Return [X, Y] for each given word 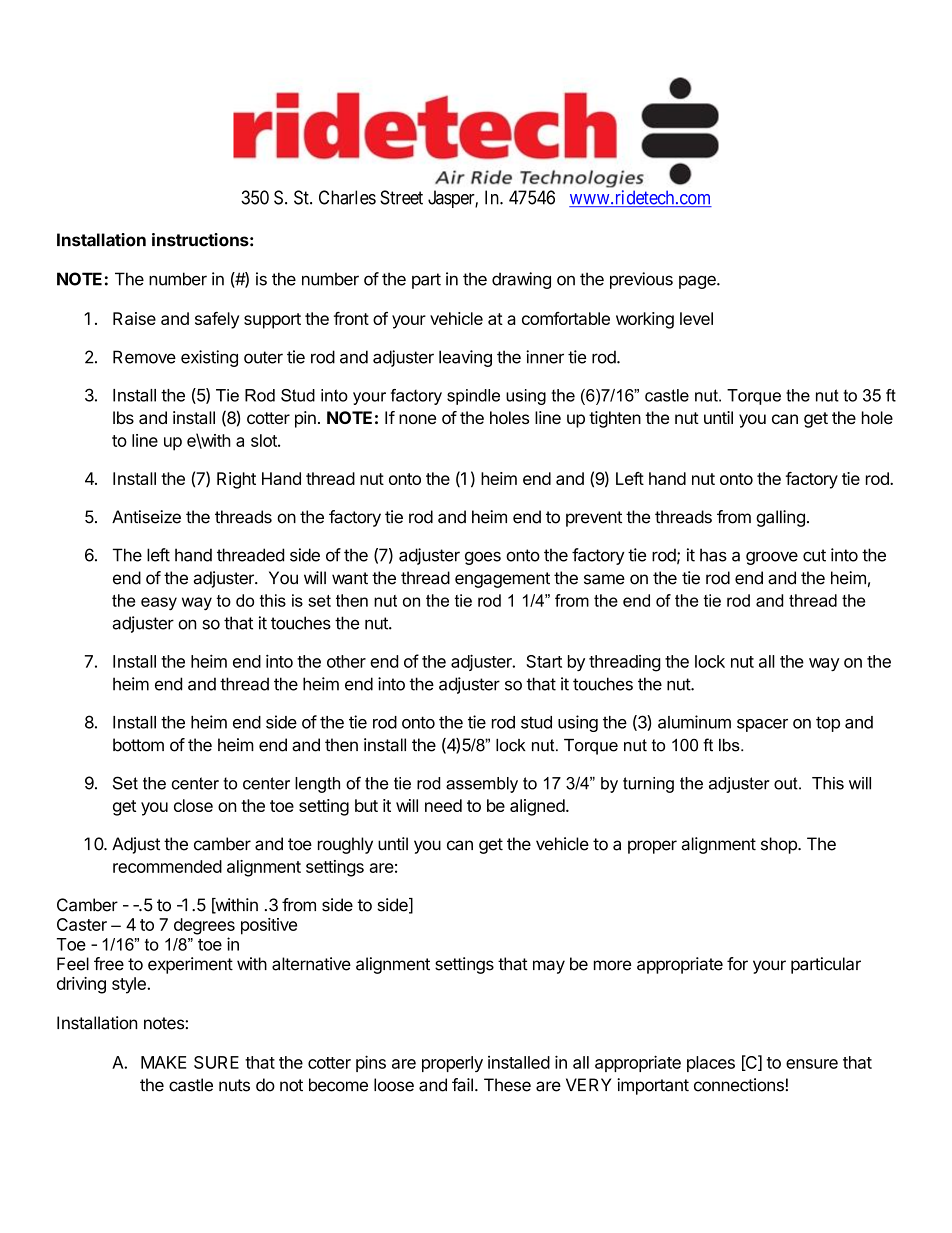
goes [483, 558]
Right [236, 480]
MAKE [163, 1062]
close [193, 805]
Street [401, 197]
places [711, 1064]
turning [648, 785]
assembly [482, 785]
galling [780, 518]
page [698, 282]
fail [462, 1085]
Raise [134, 318]
